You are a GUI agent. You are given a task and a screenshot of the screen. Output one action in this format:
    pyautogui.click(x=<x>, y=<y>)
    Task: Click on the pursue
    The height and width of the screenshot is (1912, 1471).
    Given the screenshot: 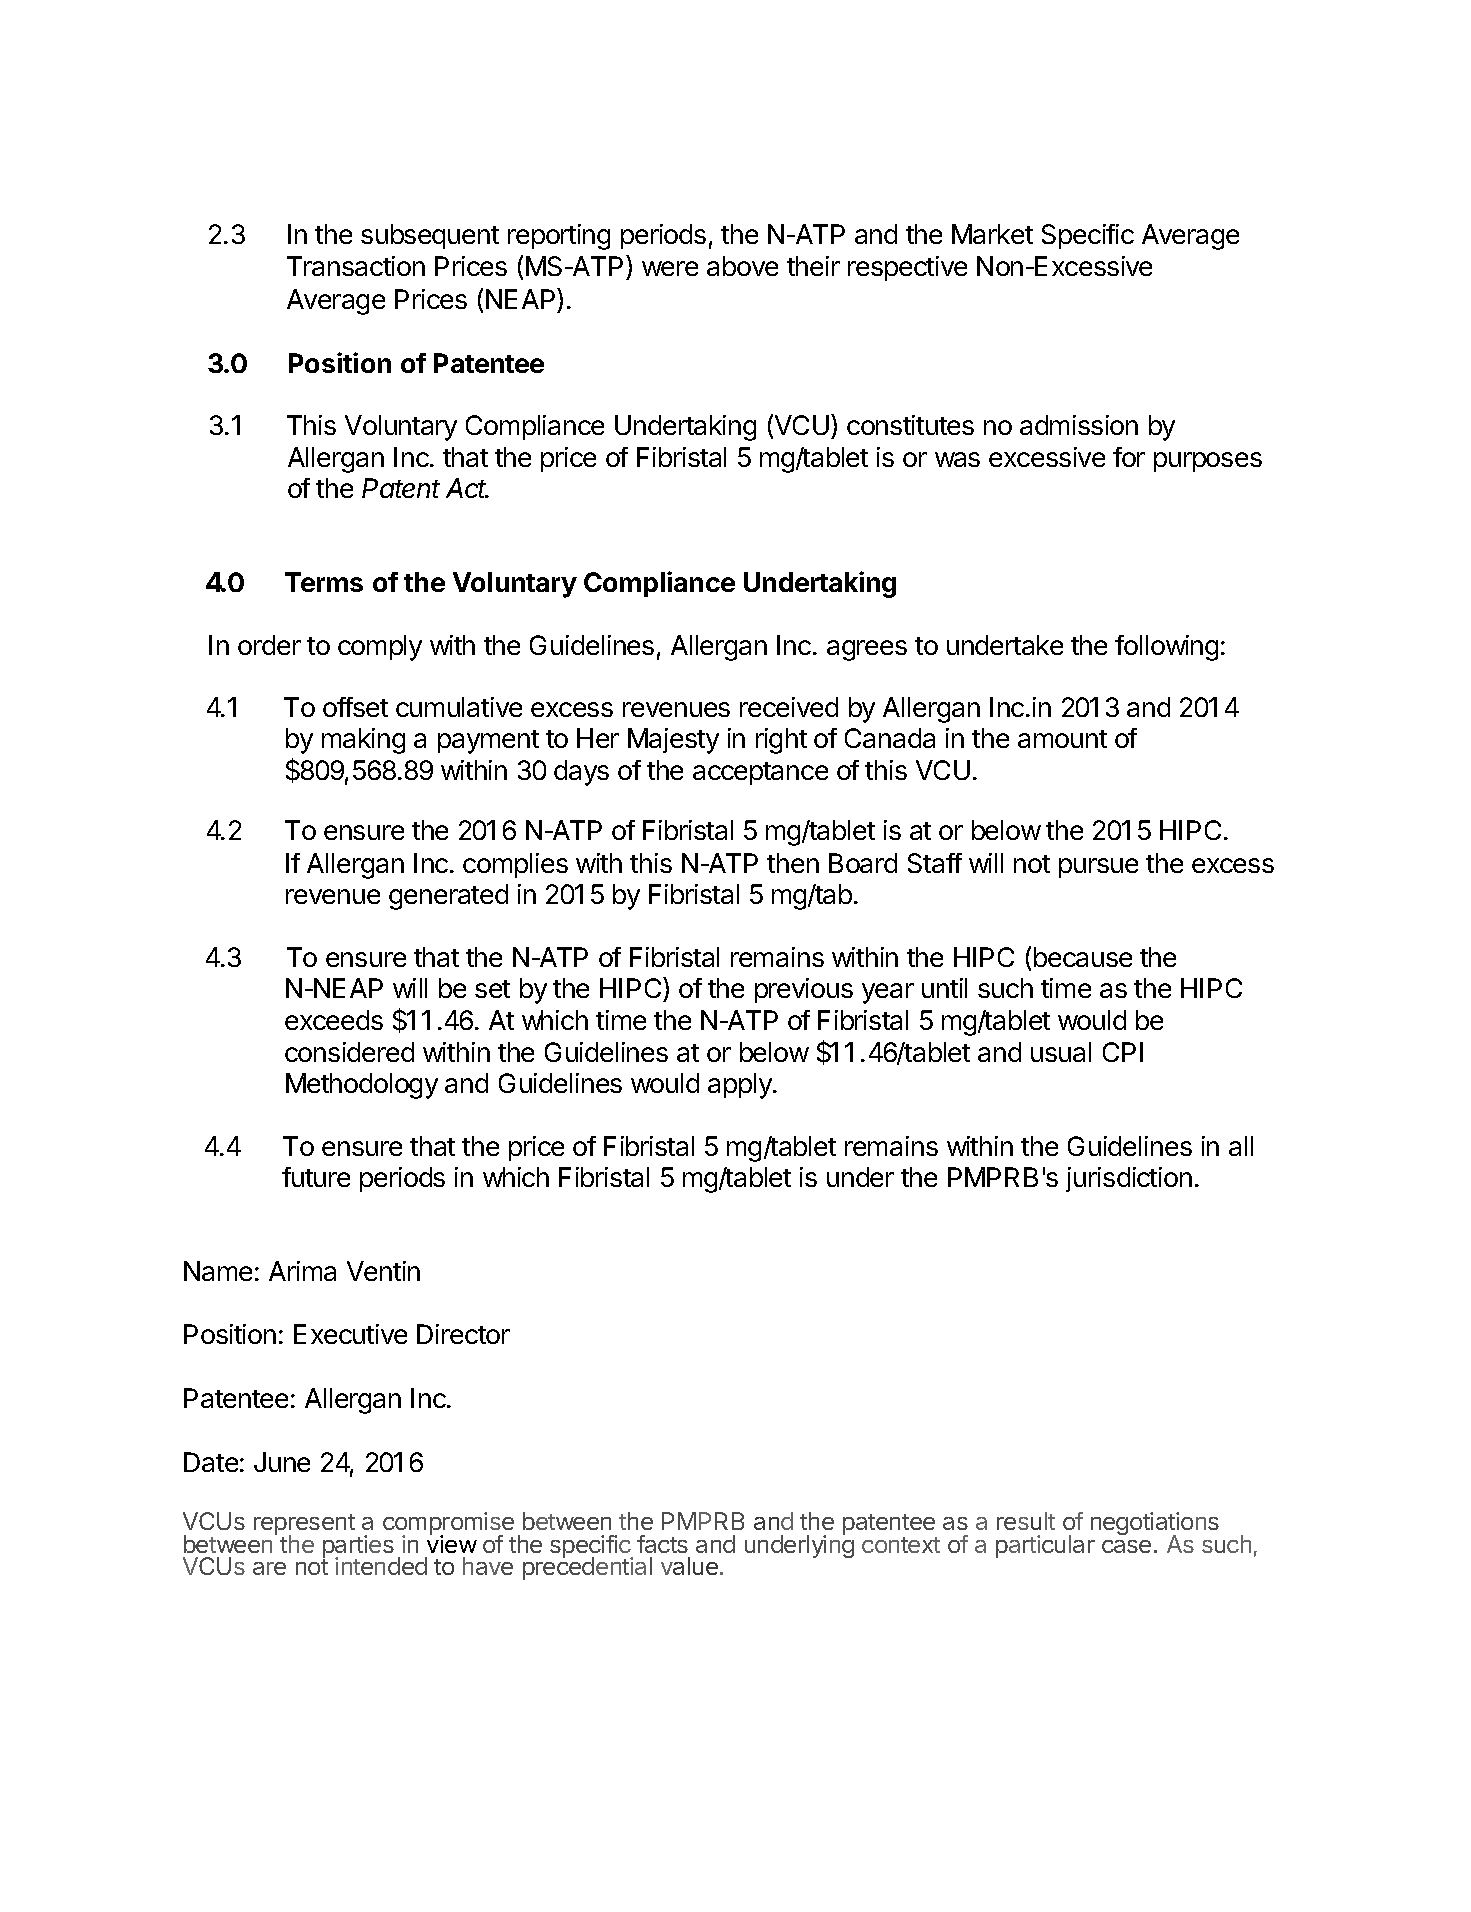 What is the action you would take?
    pyautogui.click(x=1098, y=868)
